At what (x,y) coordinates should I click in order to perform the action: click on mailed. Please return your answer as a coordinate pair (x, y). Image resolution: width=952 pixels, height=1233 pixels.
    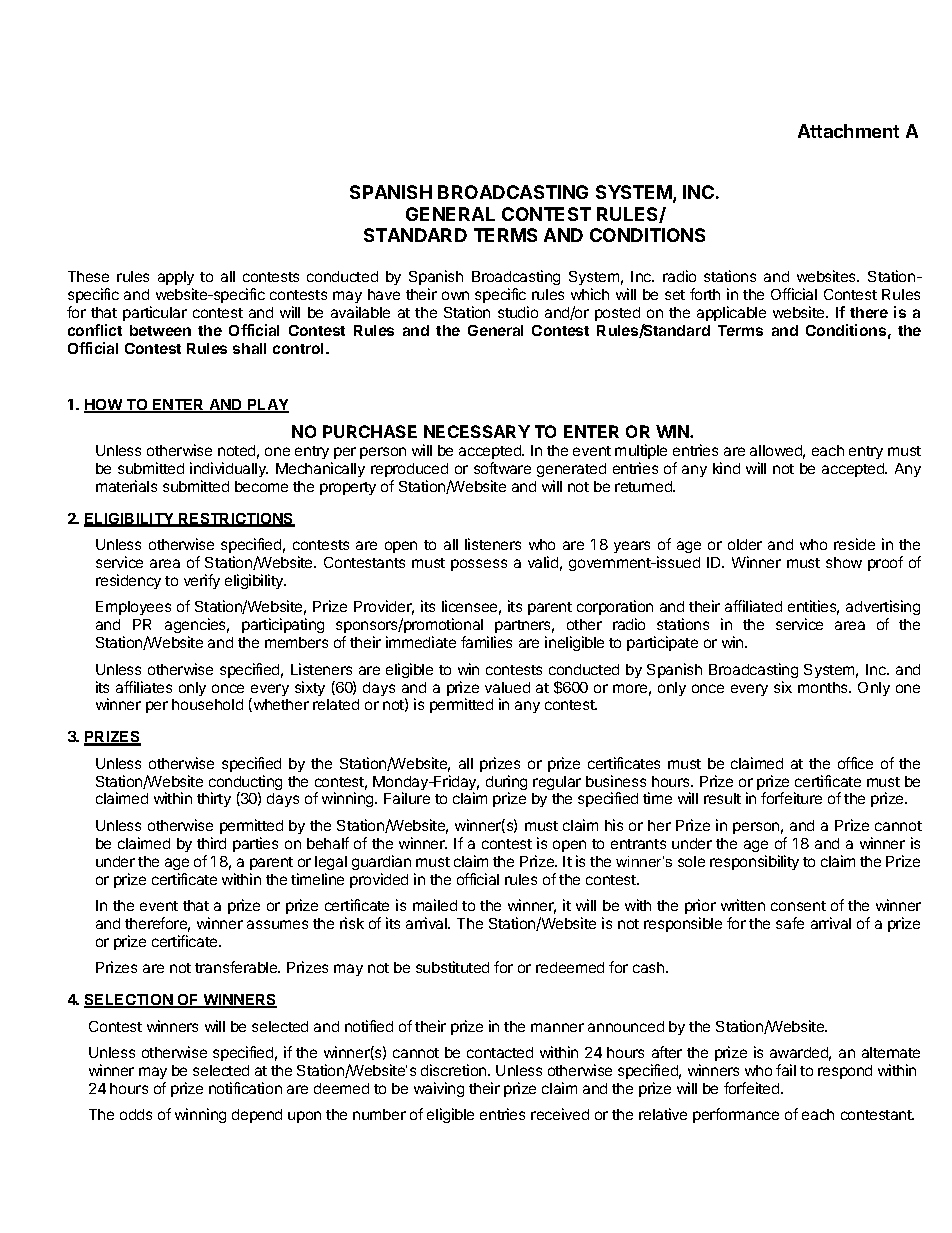
    Looking at the image, I should click on (435, 905).
